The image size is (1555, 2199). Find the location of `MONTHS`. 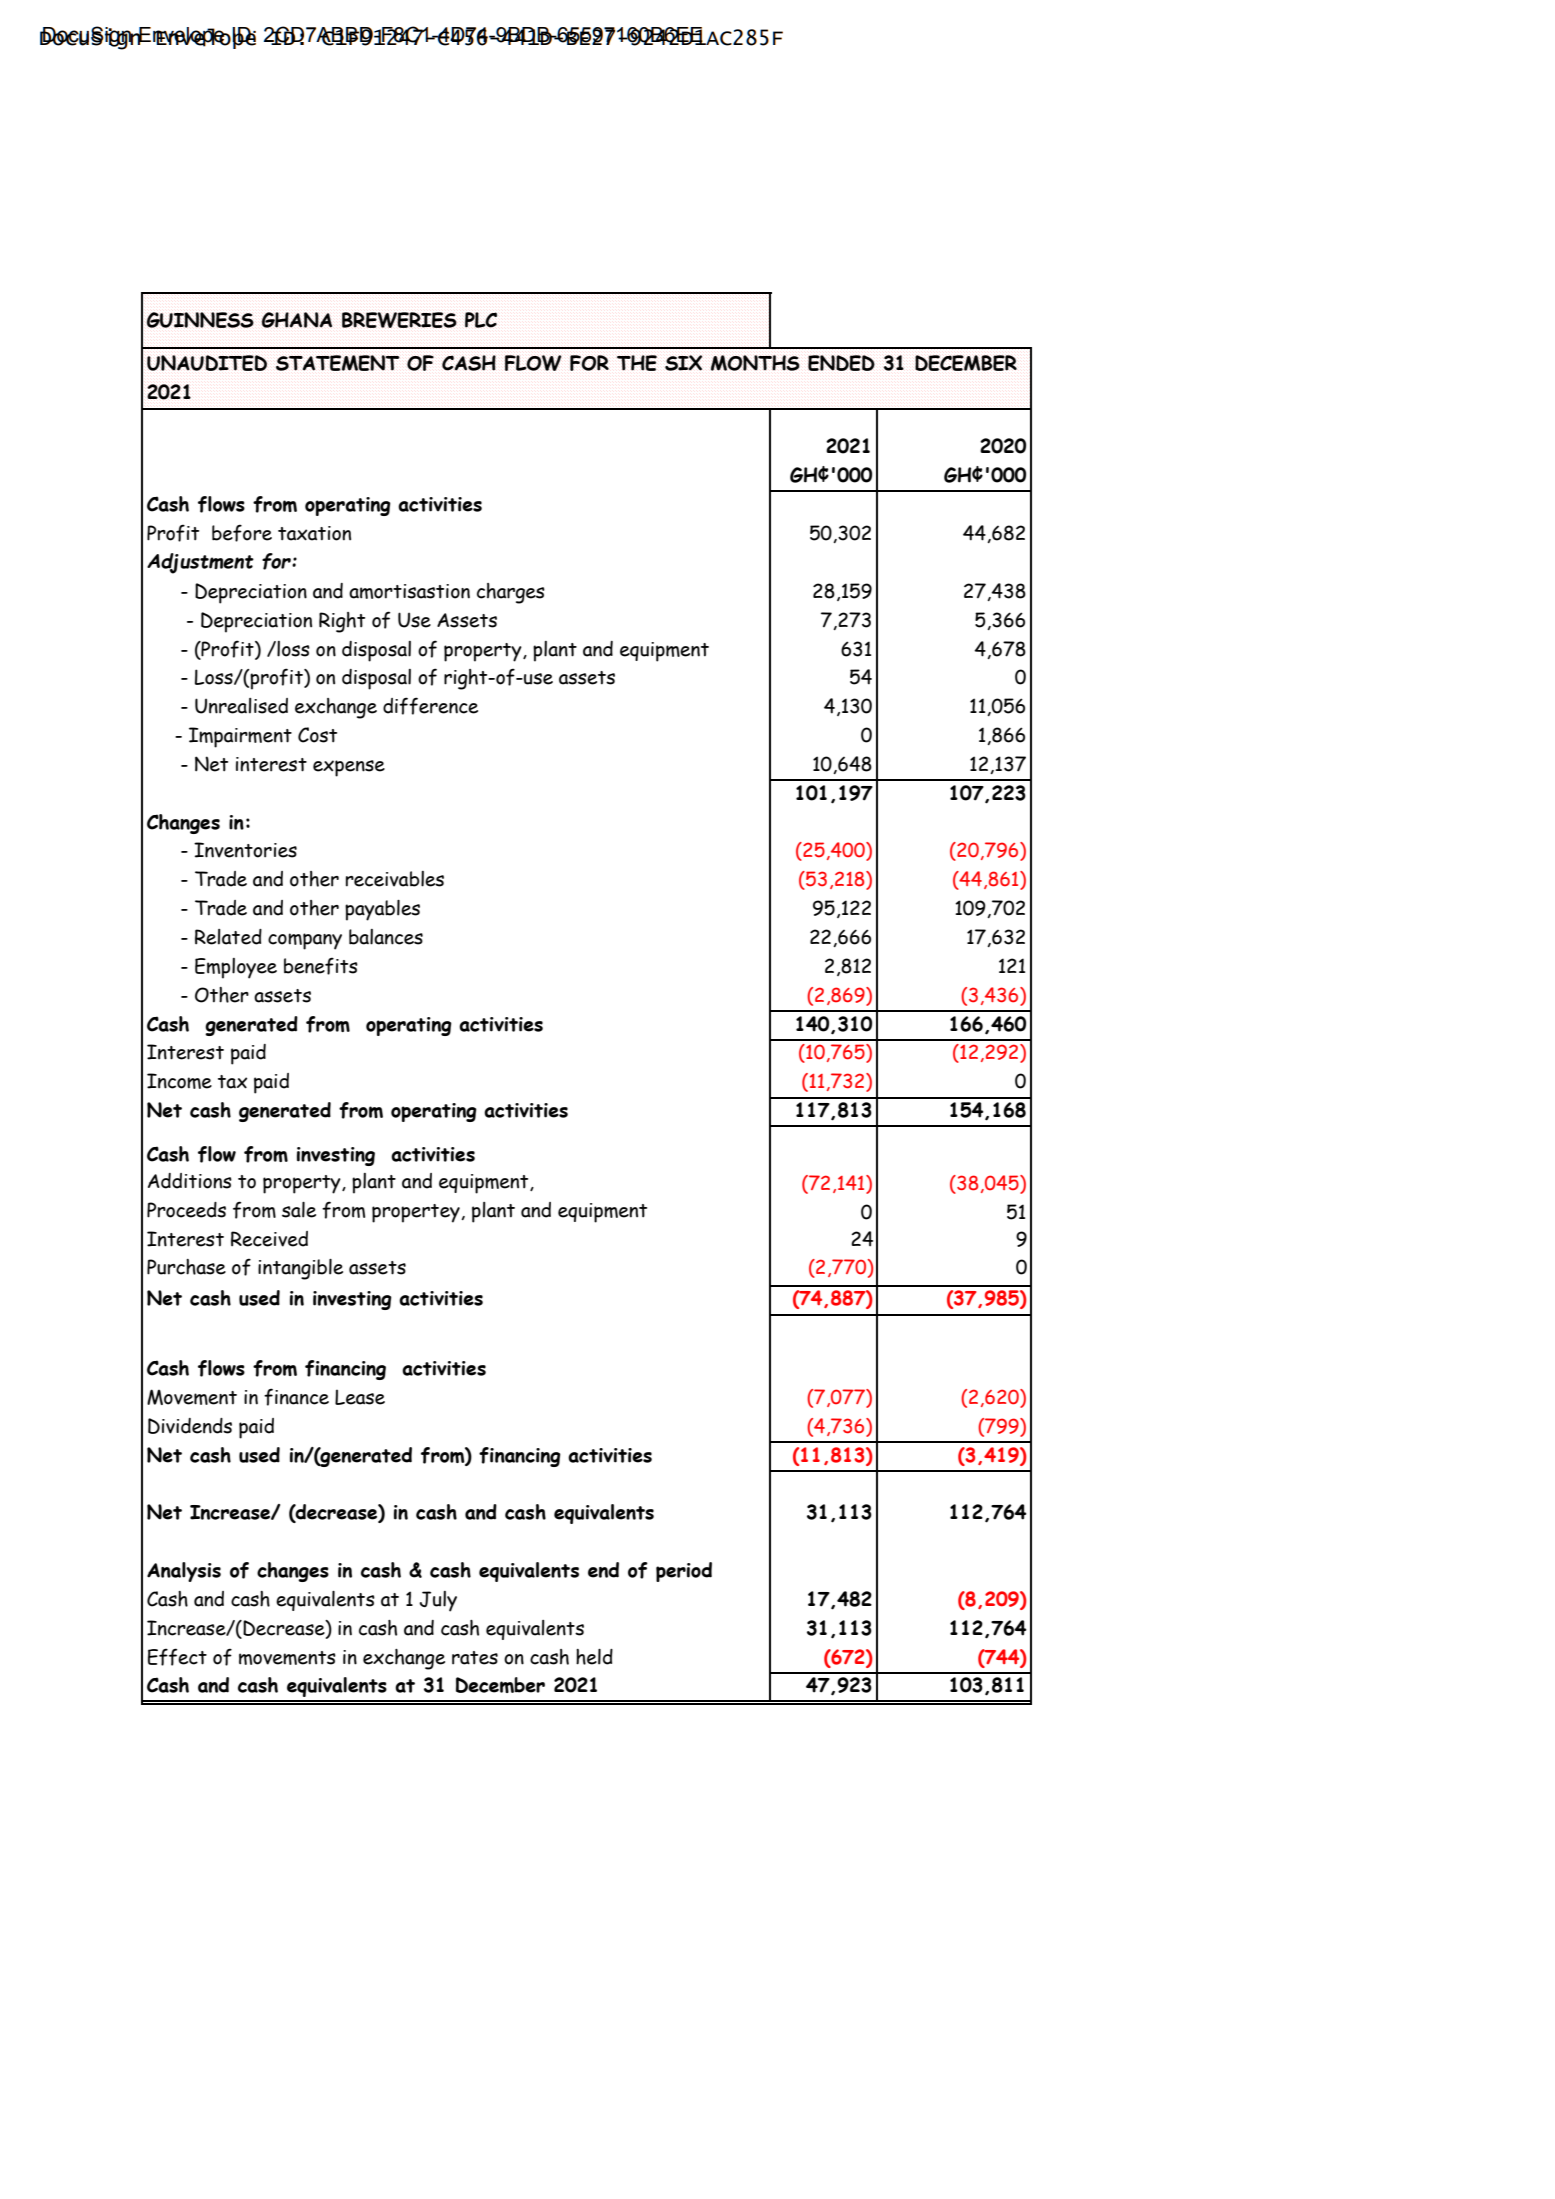

MONTHS is located at coordinates (755, 363).
